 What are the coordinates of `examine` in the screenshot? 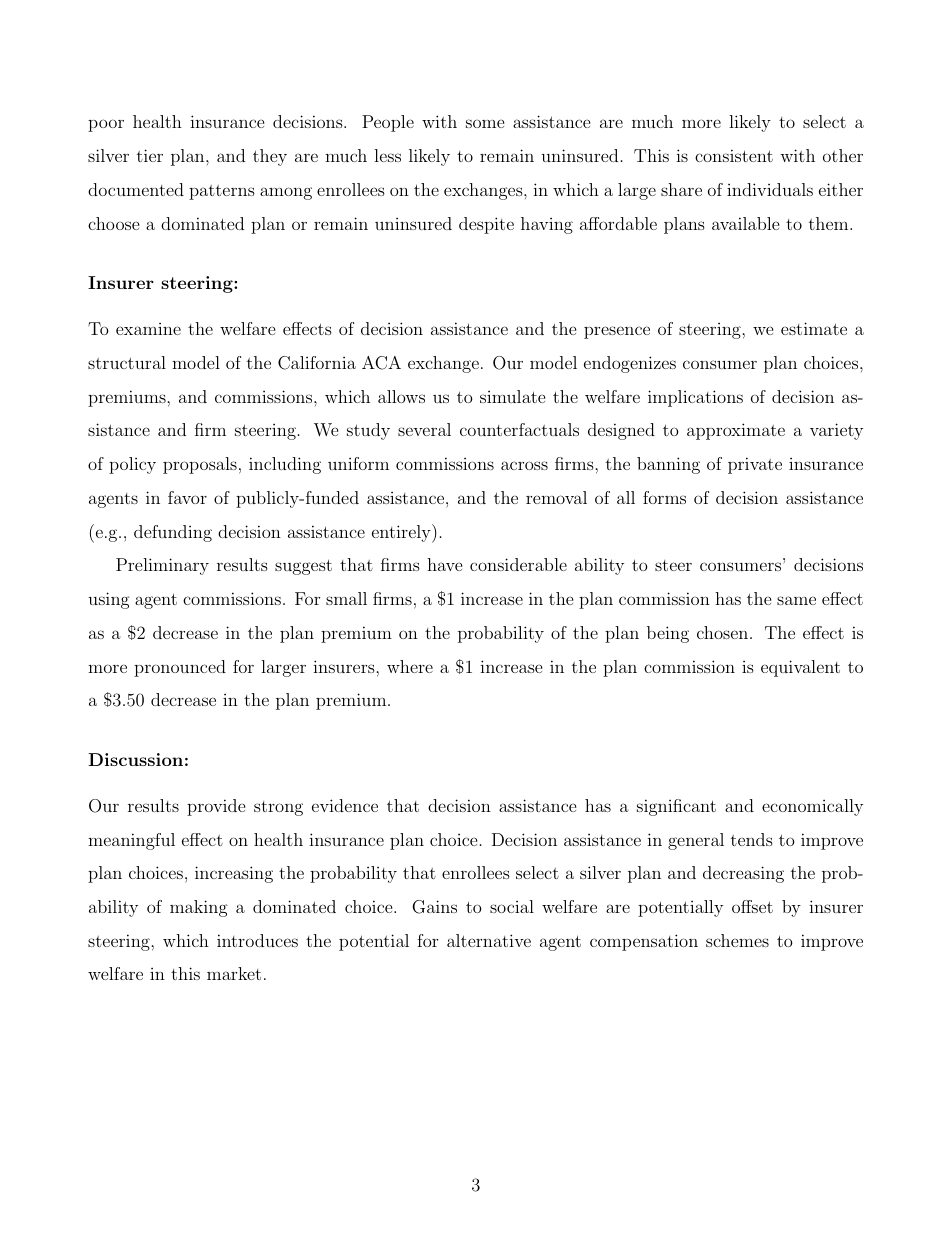 It's located at (148, 329).
